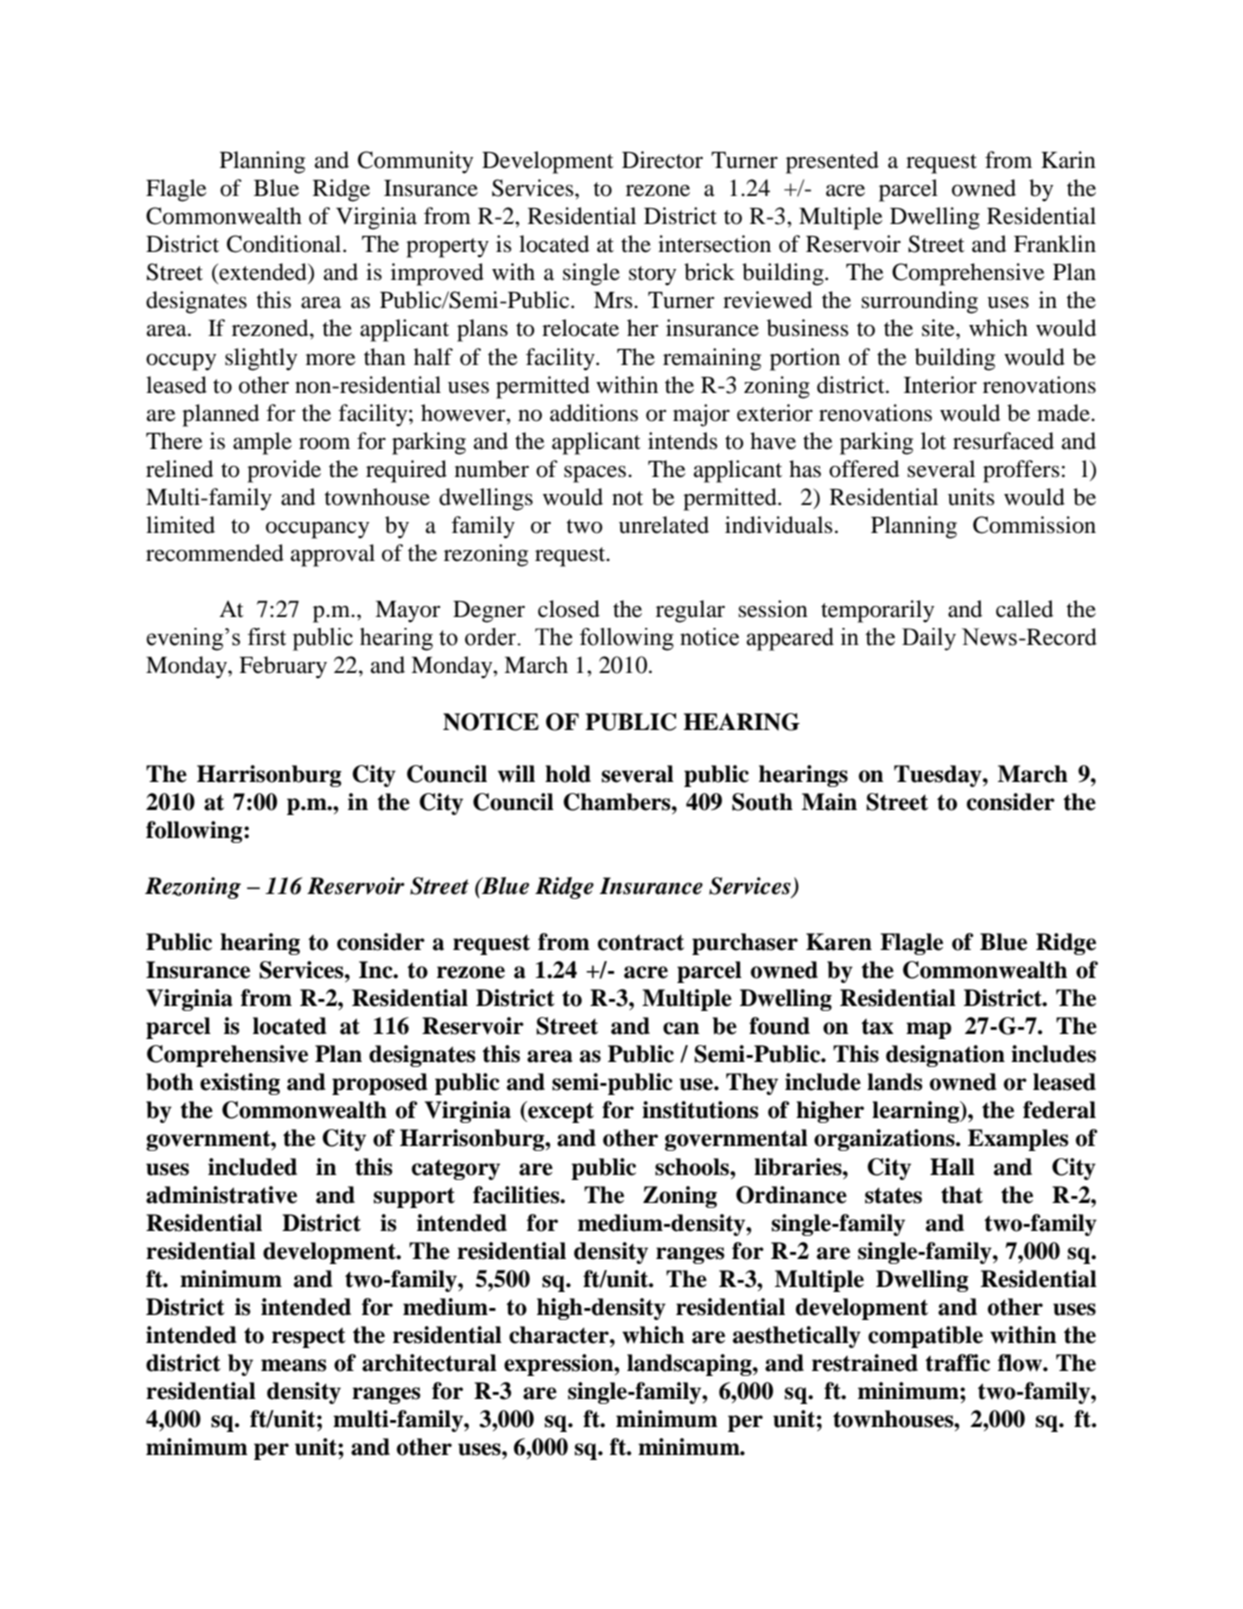 The image size is (1243, 1609). What do you see at coordinates (662, 160) in the document?
I see `Director` at bounding box center [662, 160].
